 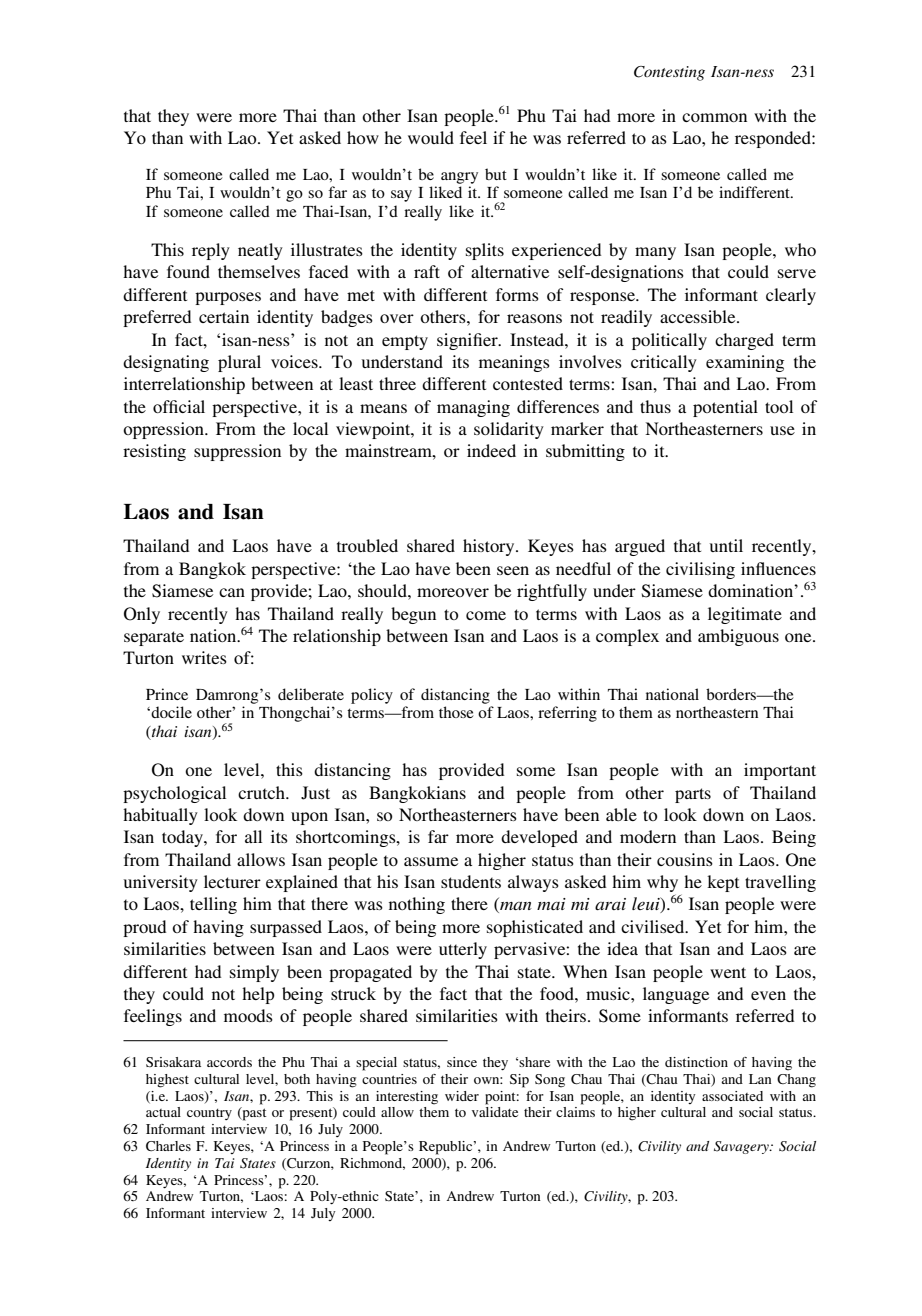 I want to click on students, so click(x=471, y=881).
